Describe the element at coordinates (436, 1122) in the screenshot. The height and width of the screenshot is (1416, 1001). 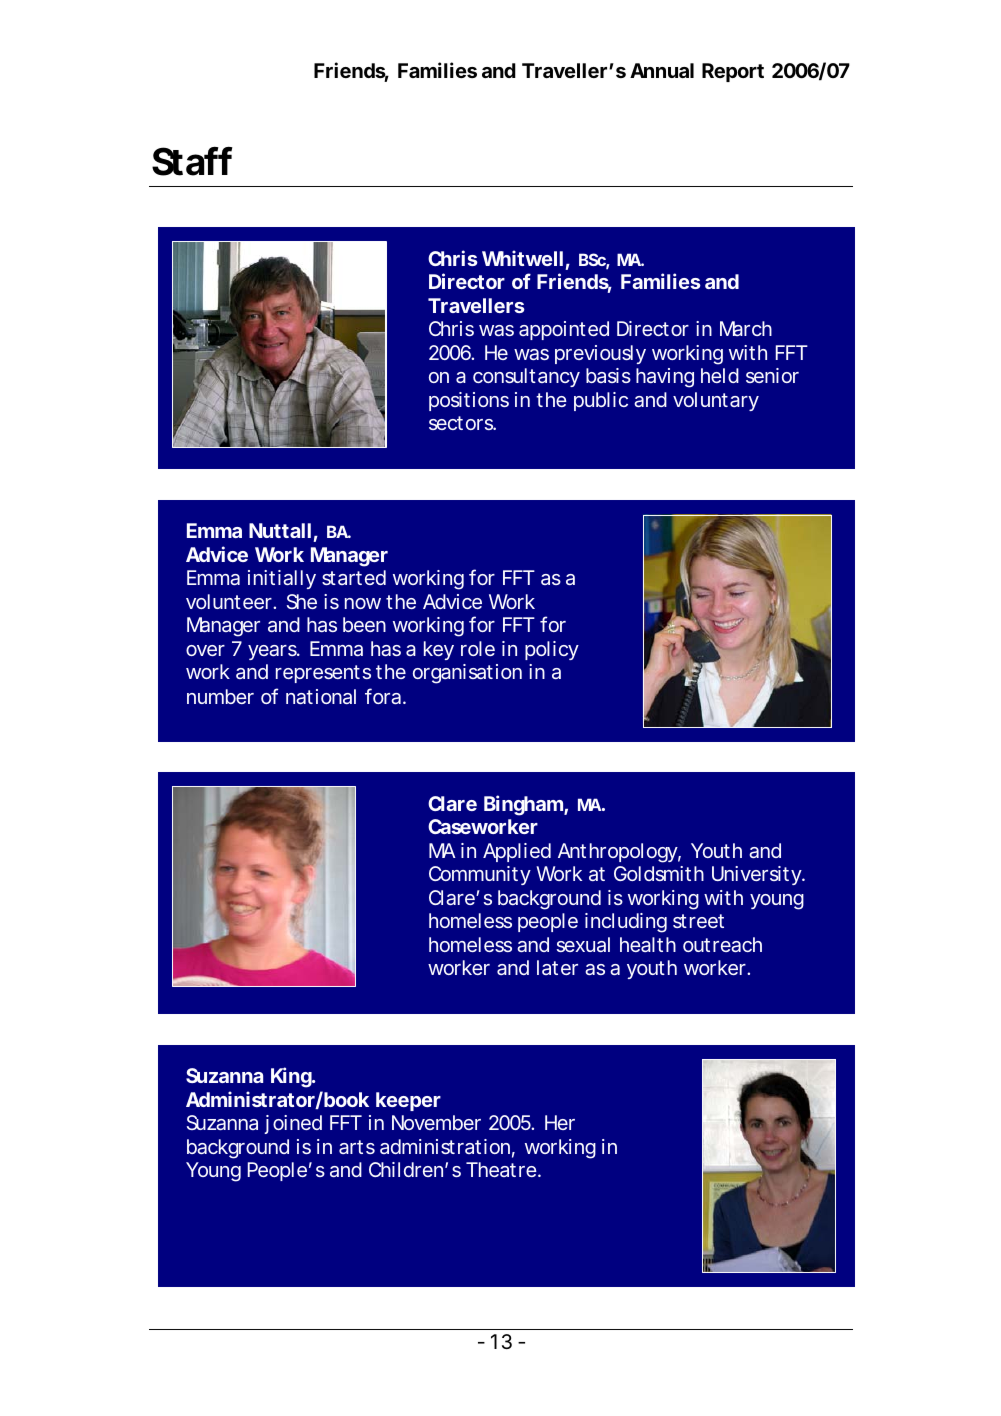
I see `November` at that location.
